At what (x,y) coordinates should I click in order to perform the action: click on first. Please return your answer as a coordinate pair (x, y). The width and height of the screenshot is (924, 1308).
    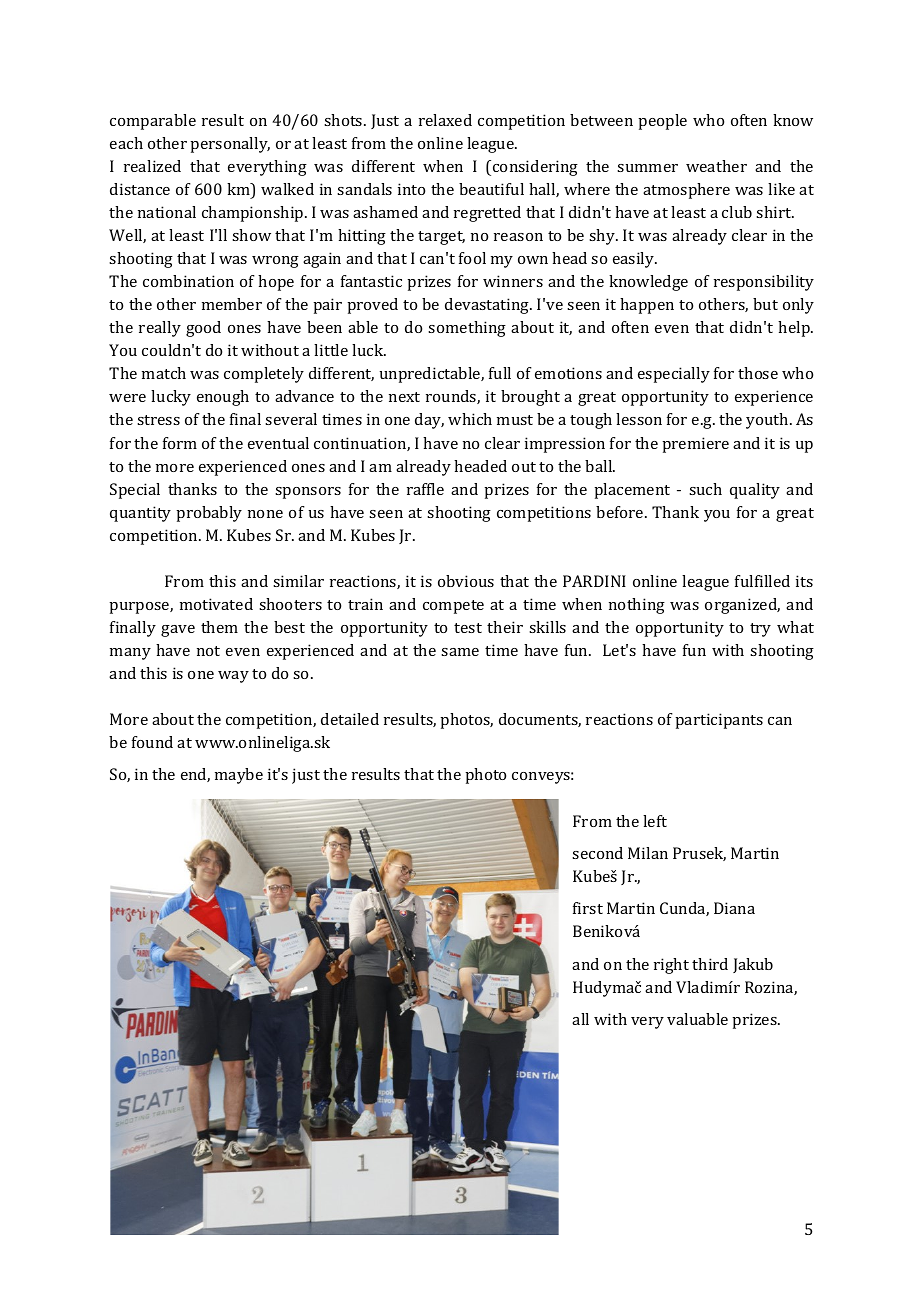
    Looking at the image, I should click on (588, 908).
